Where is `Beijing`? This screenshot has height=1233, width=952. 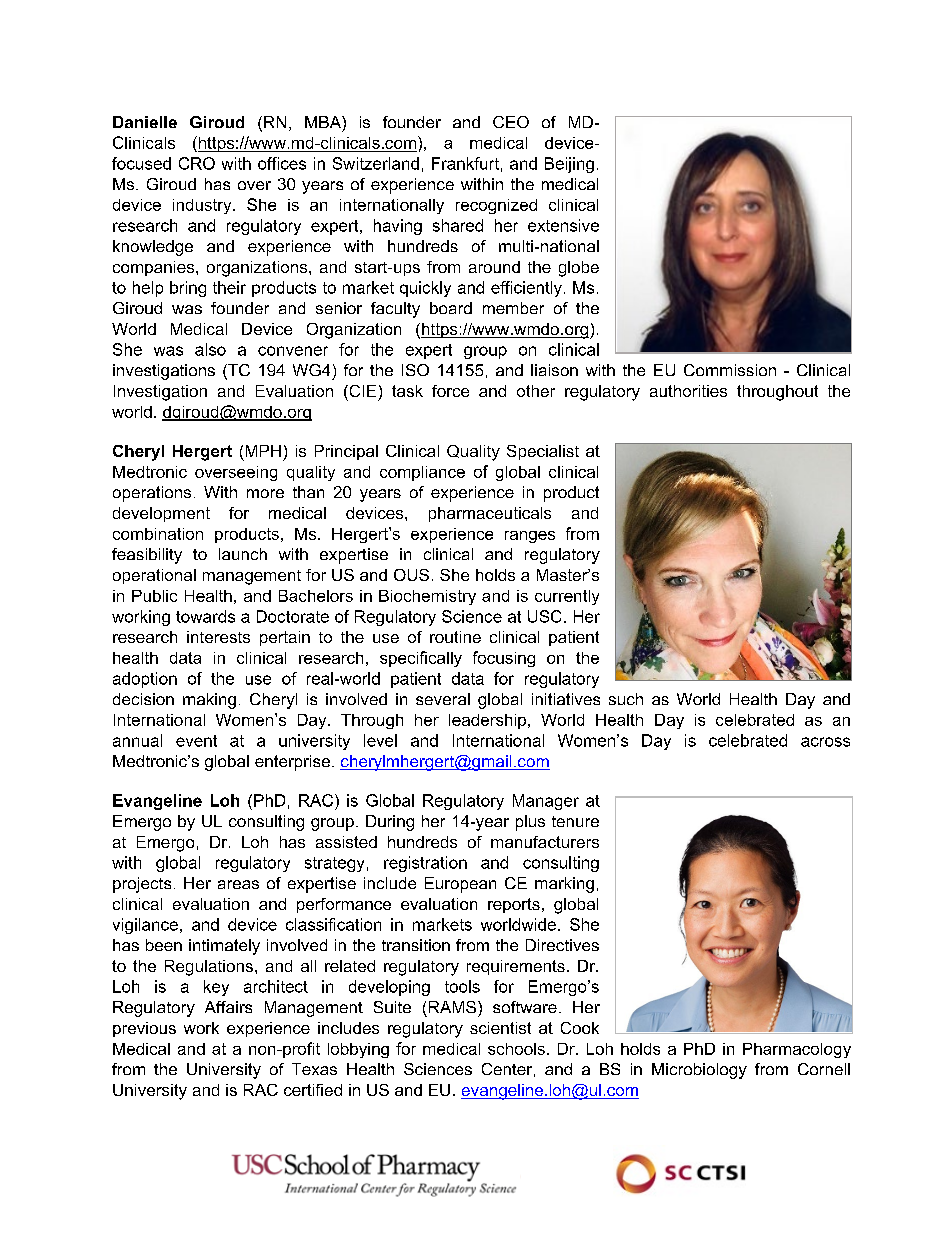 Beijing is located at coordinates (569, 165).
